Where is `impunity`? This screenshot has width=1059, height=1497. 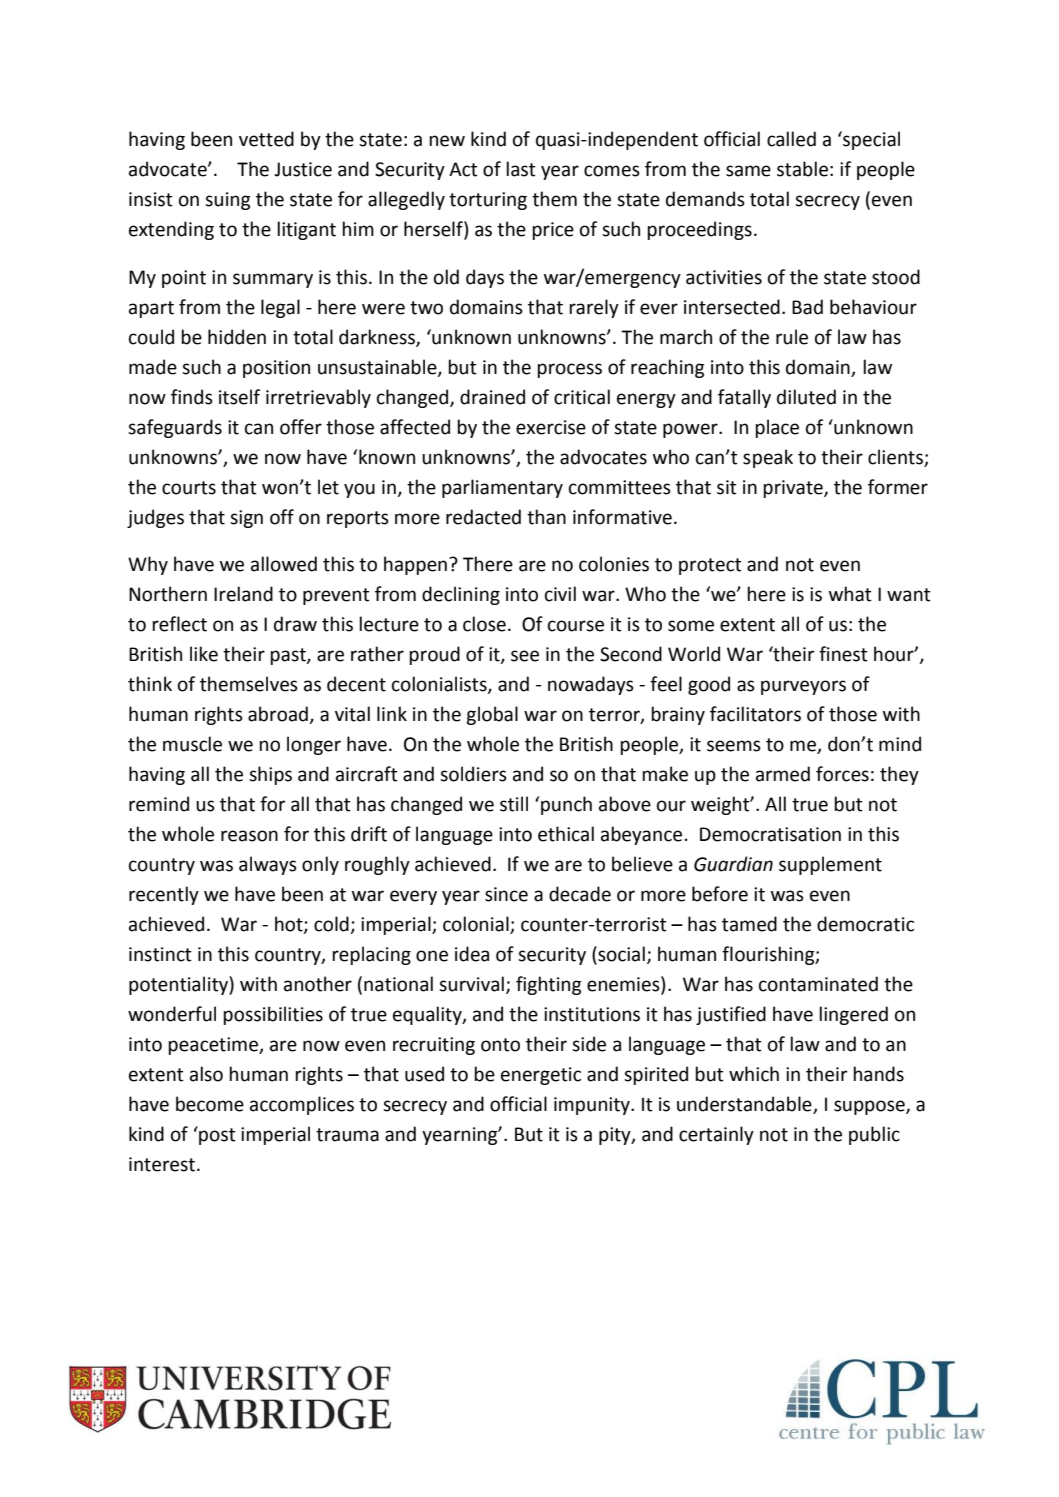
impunity is located at coordinates (593, 1106).
